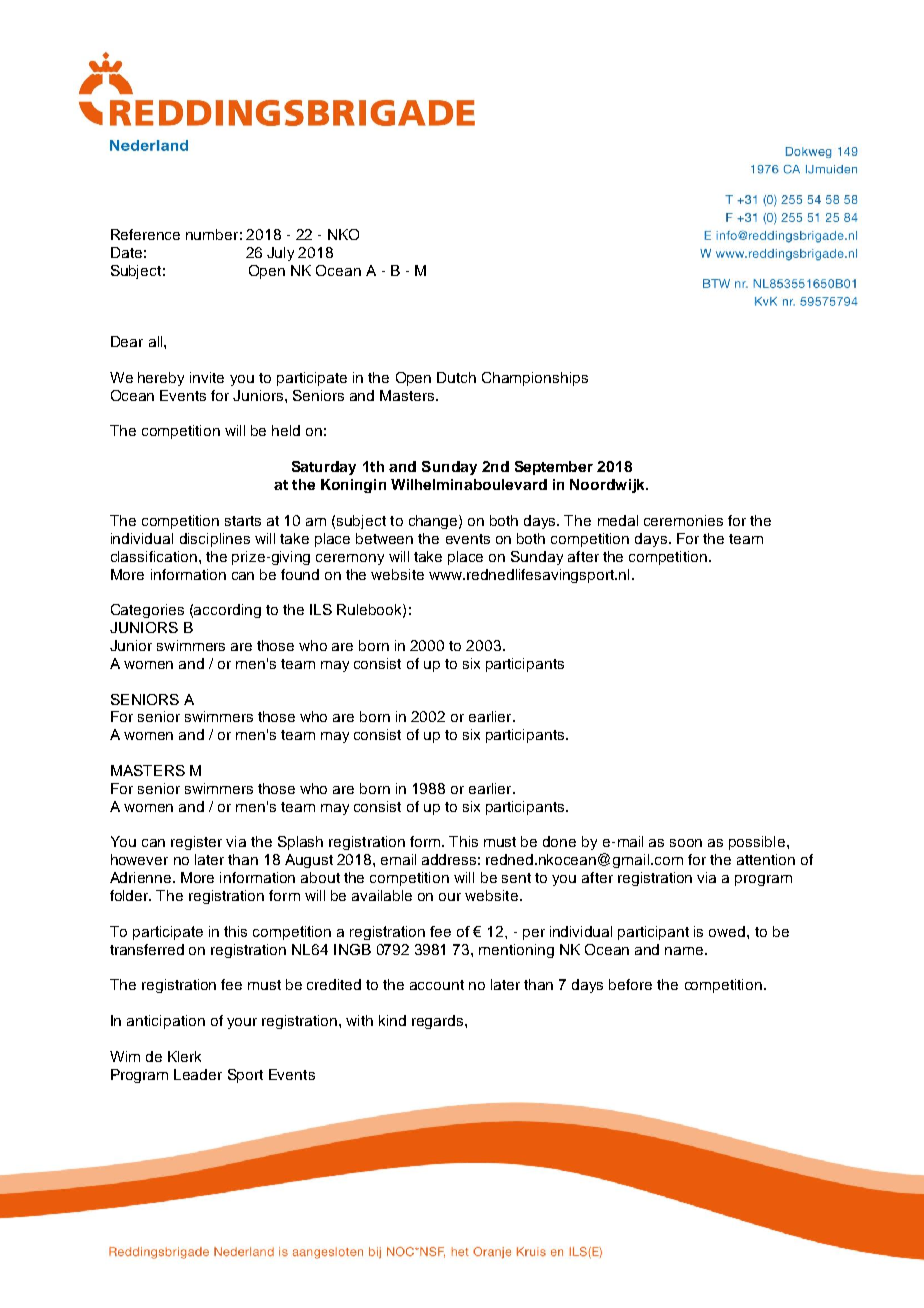 The height and width of the screenshot is (1308, 924). I want to click on July, so click(280, 254).
